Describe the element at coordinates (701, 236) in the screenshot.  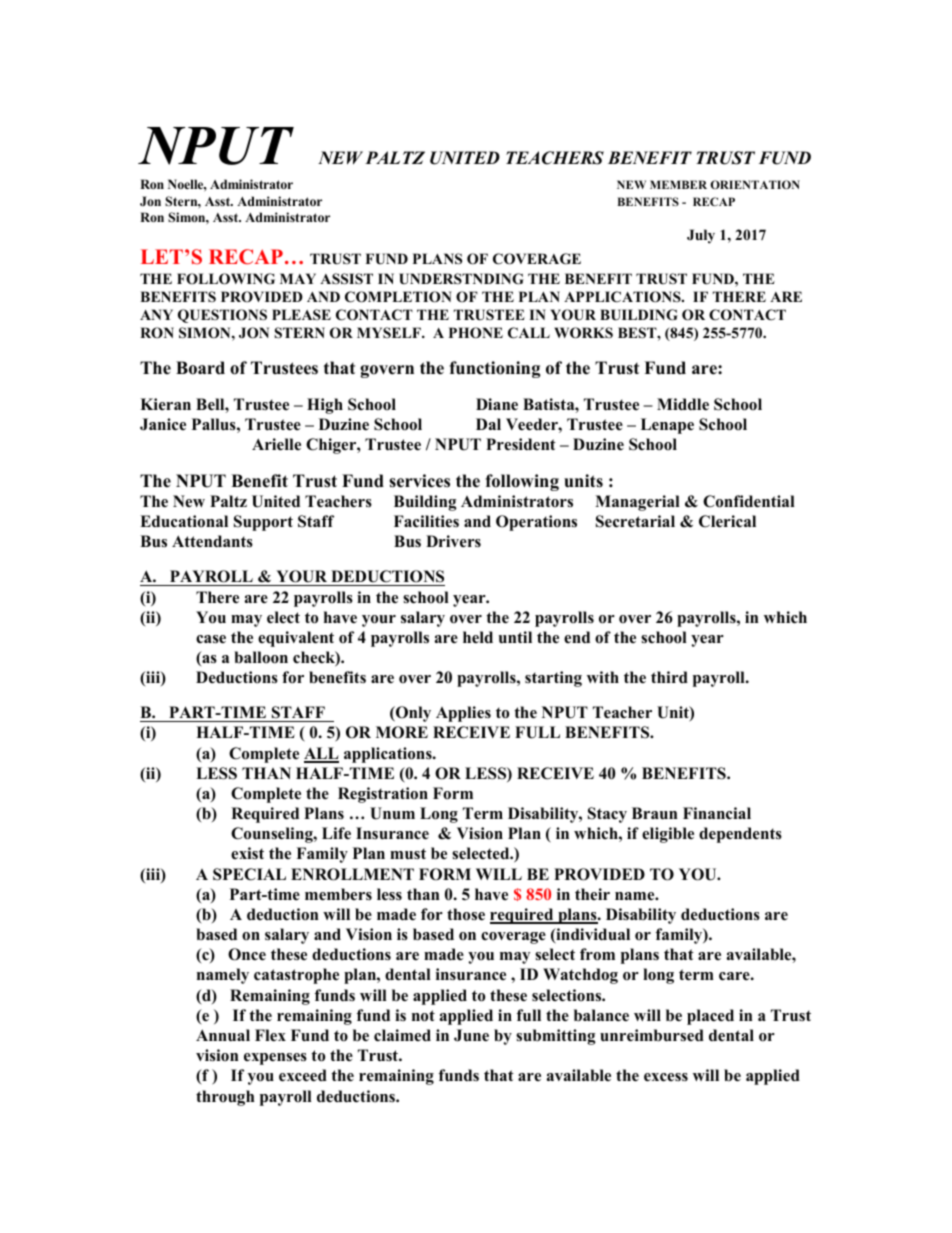
I see `July` at that location.
